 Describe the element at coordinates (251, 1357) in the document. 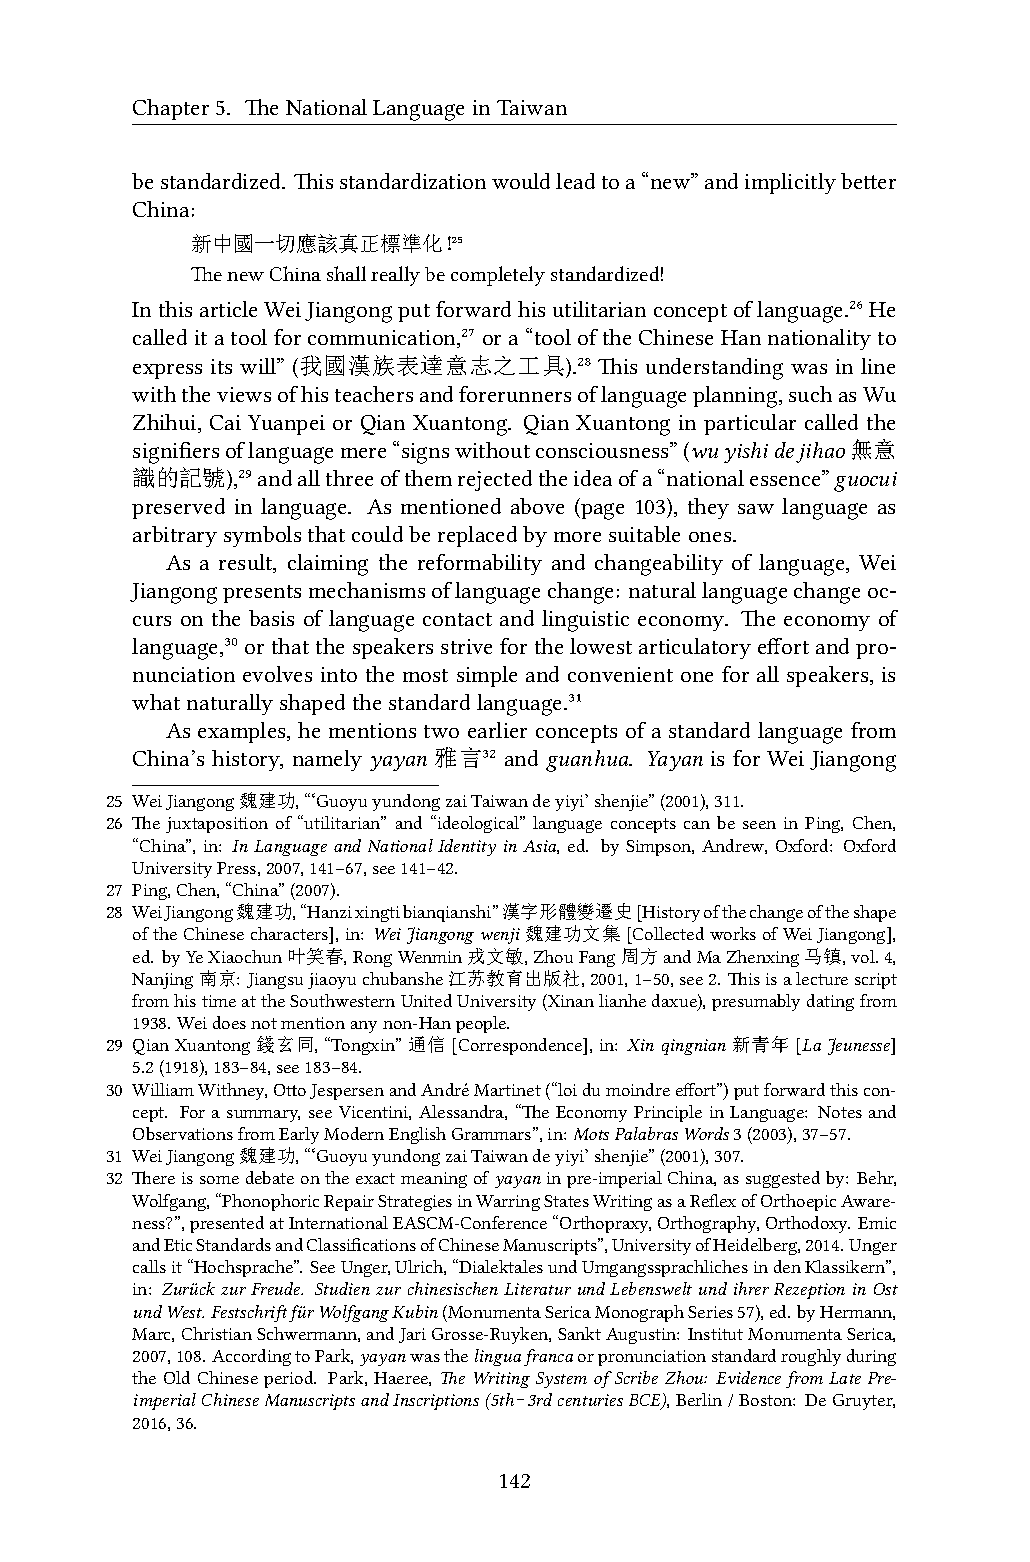

I see `According` at that location.
